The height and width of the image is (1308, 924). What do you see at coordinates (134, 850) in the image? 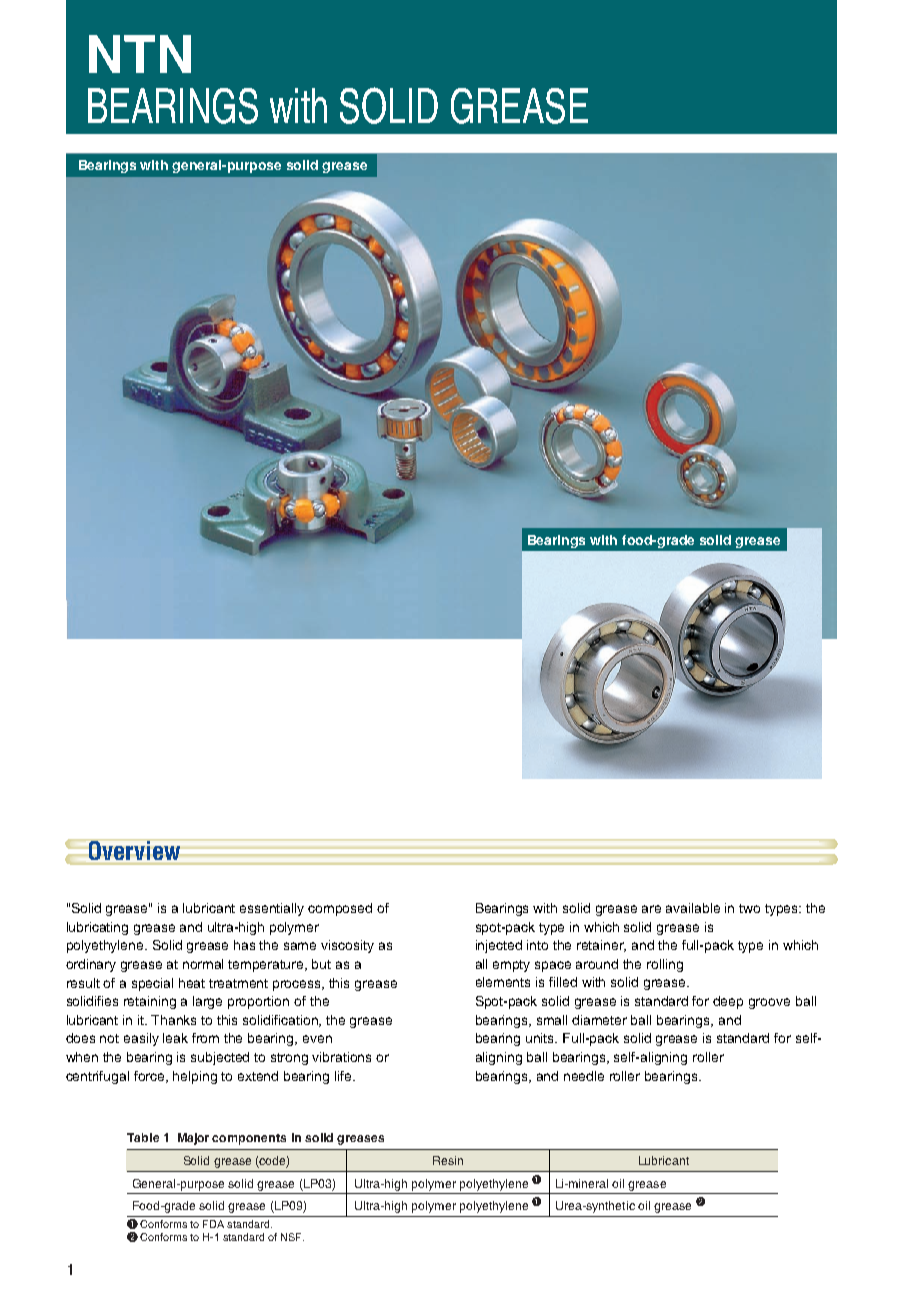
I see `Overview` at bounding box center [134, 850].
